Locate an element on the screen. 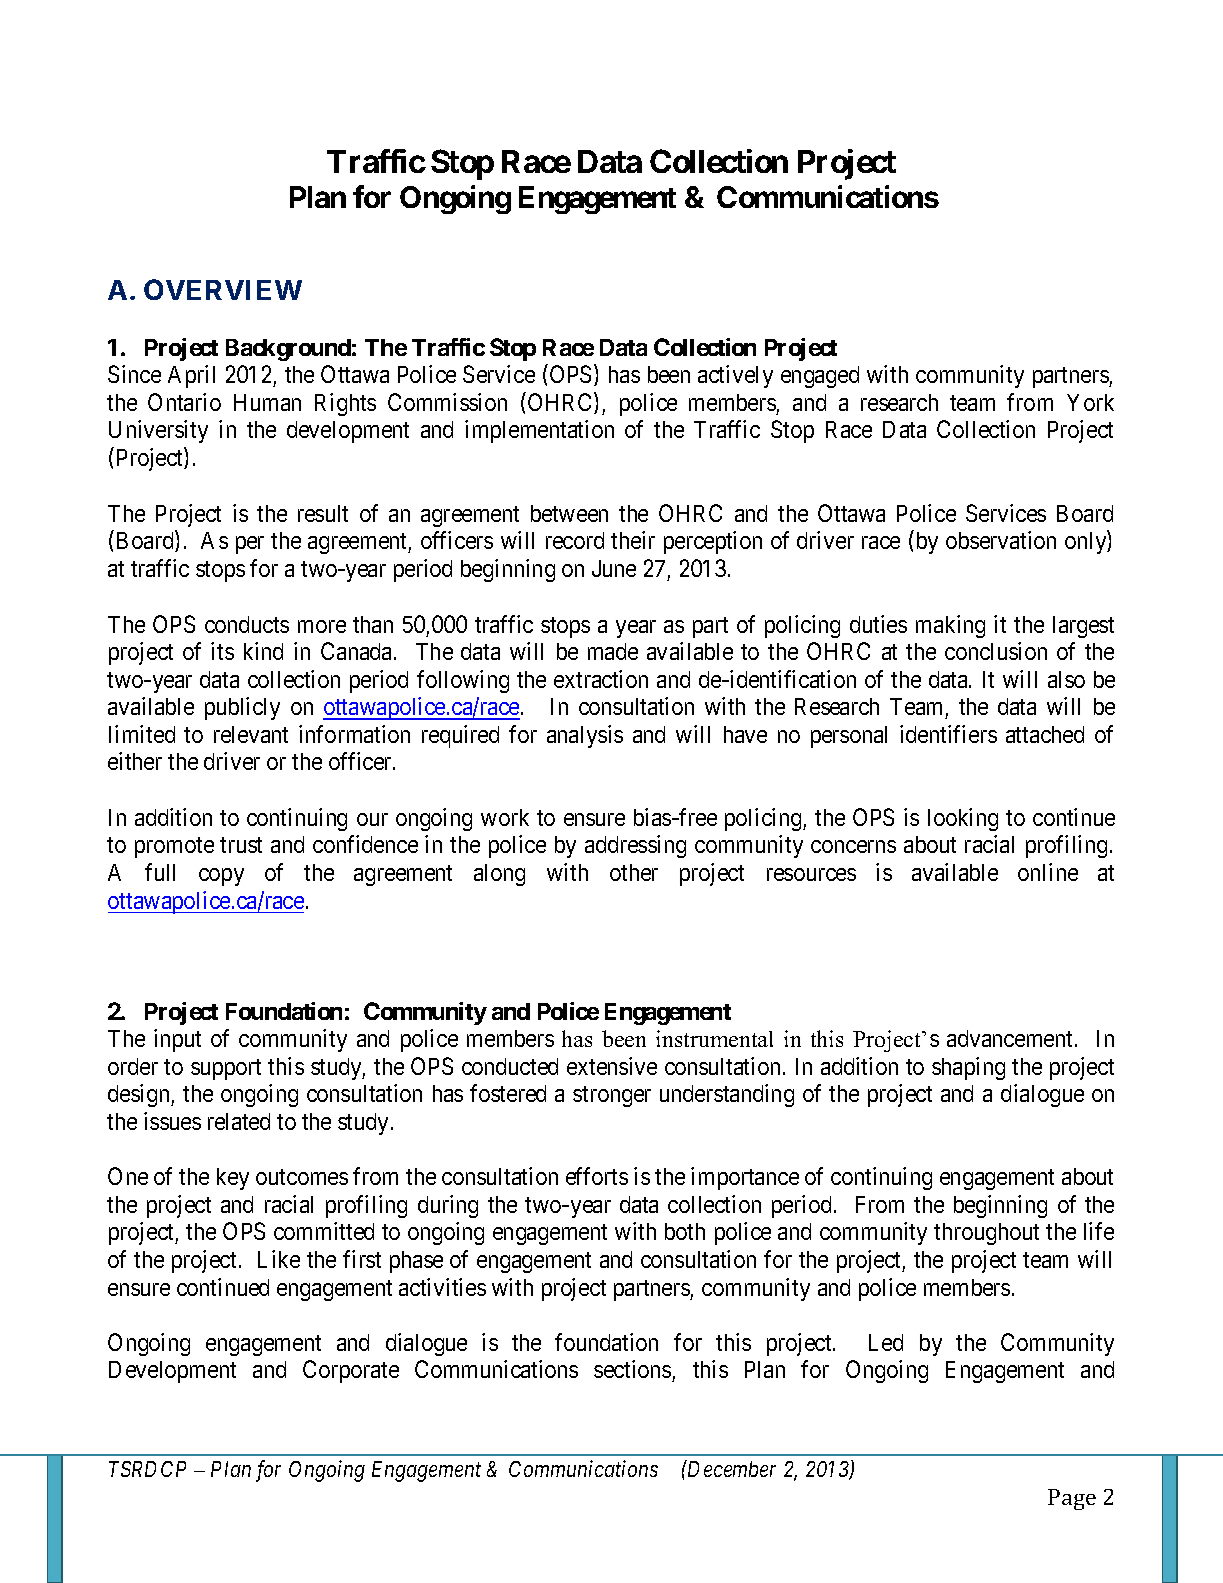 This screenshot has width=1223, height=1583. making is located at coordinates (950, 626).
